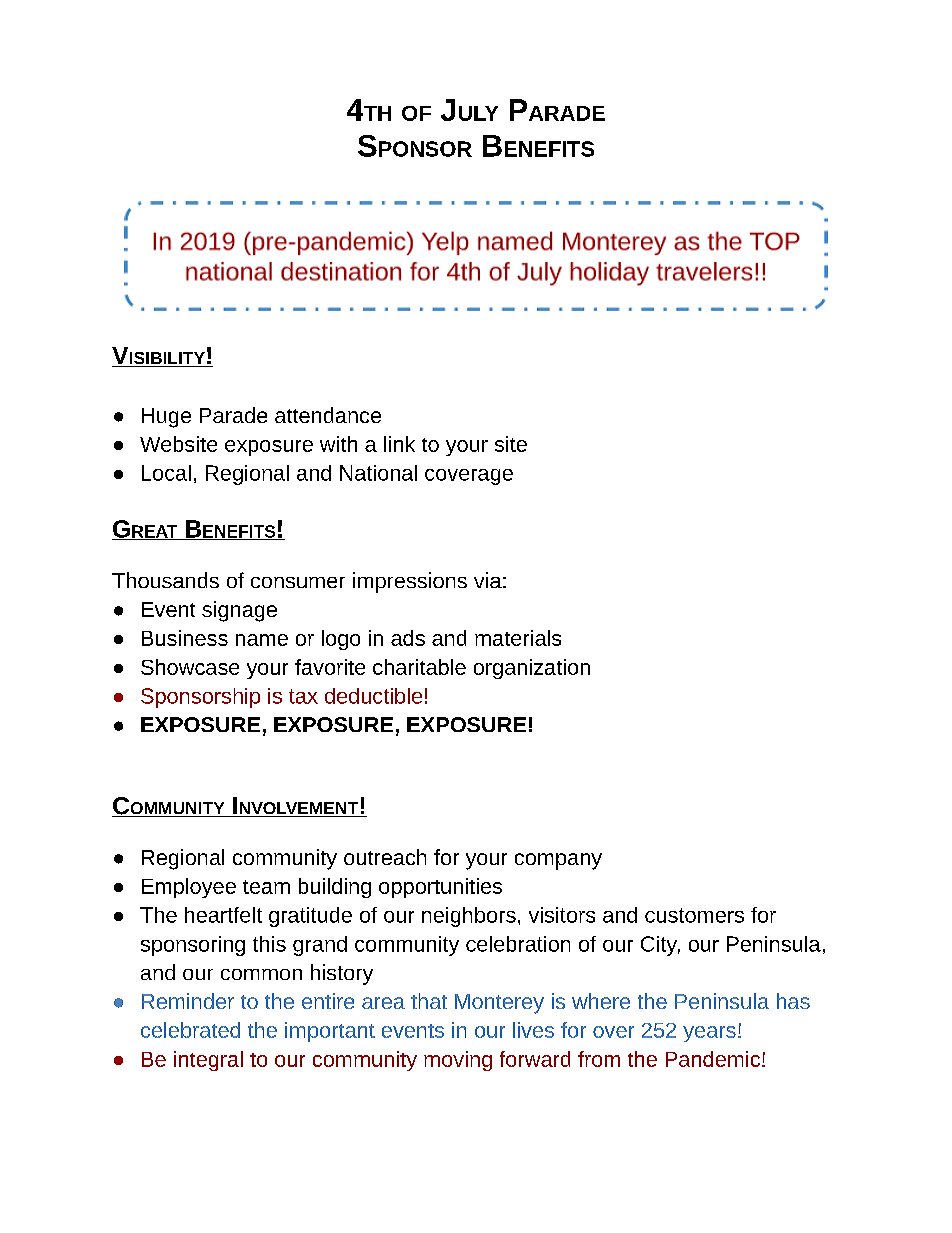 Image resolution: width=952 pixels, height=1233 pixels. What do you see at coordinates (378, 473) in the screenshot?
I see `National` at bounding box center [378, 473].
